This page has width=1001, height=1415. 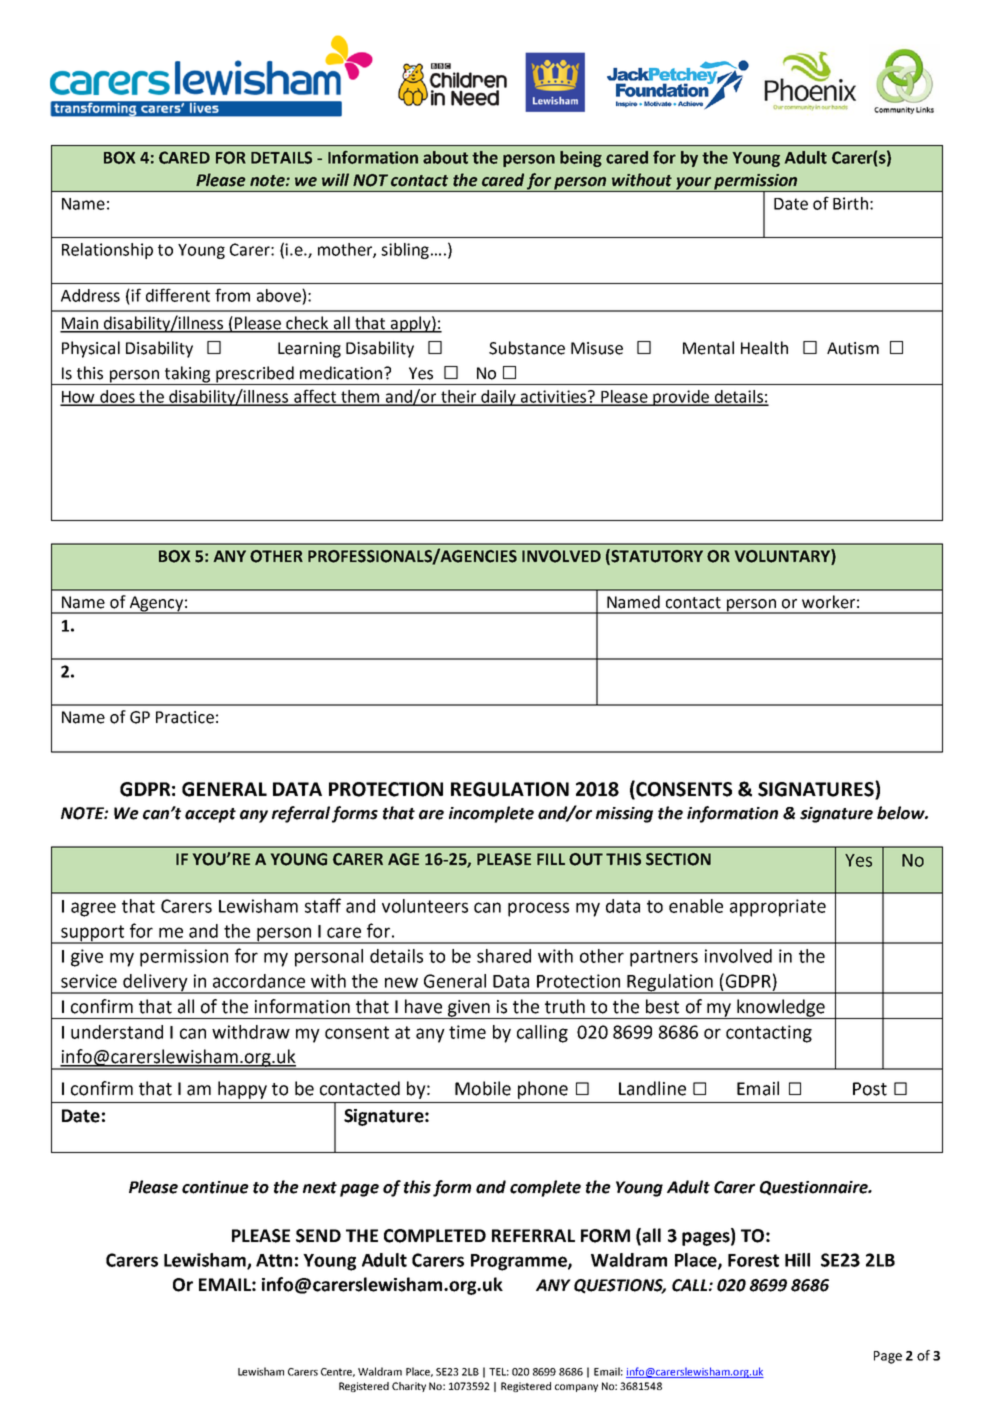 I want to click on does, so click(x=117, y=397).
